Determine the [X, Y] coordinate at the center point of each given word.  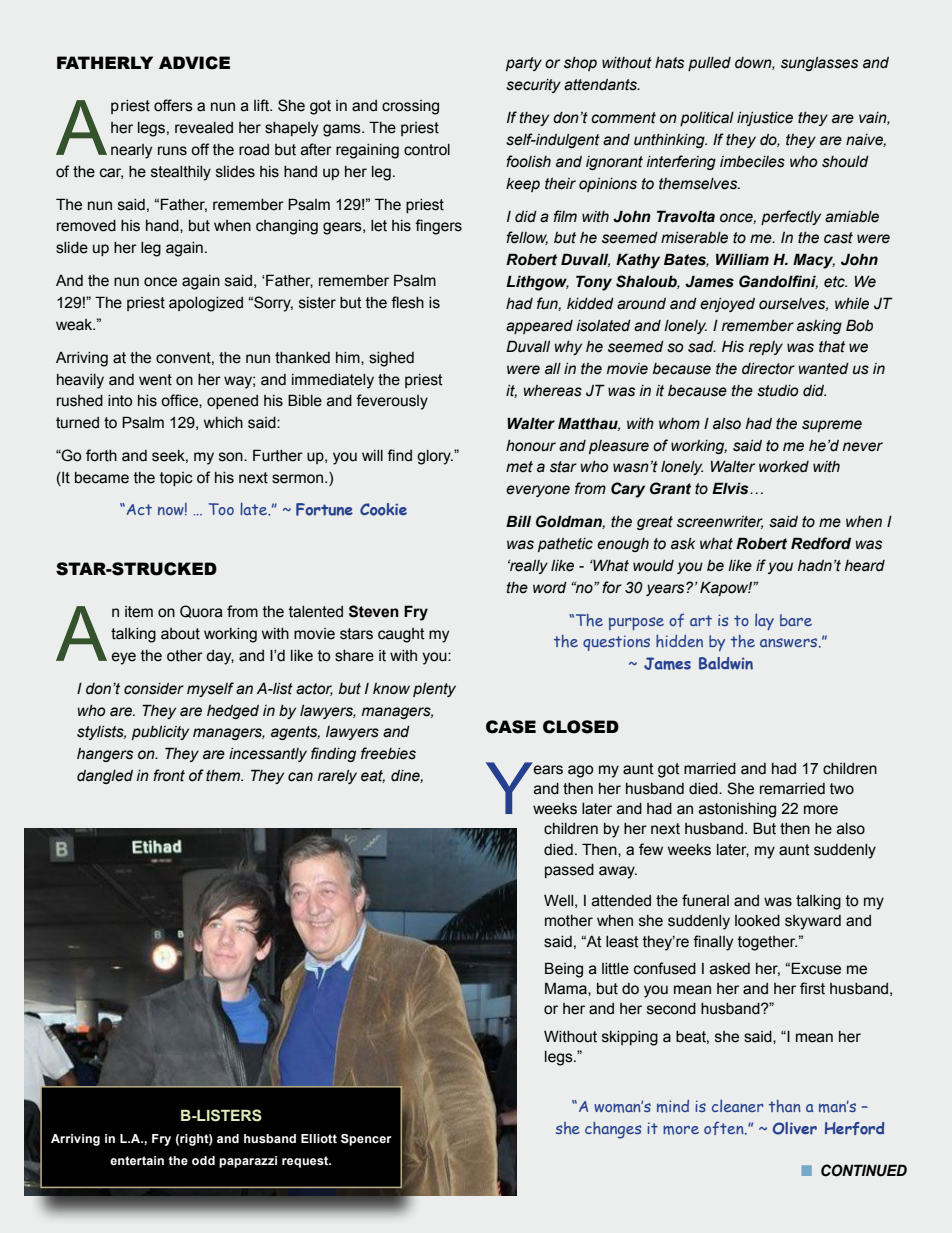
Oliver [795, 1128]
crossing [410, 107]
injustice [765, 119]
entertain [137, 1160]
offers [173, 105]
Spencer [366, 1140]
